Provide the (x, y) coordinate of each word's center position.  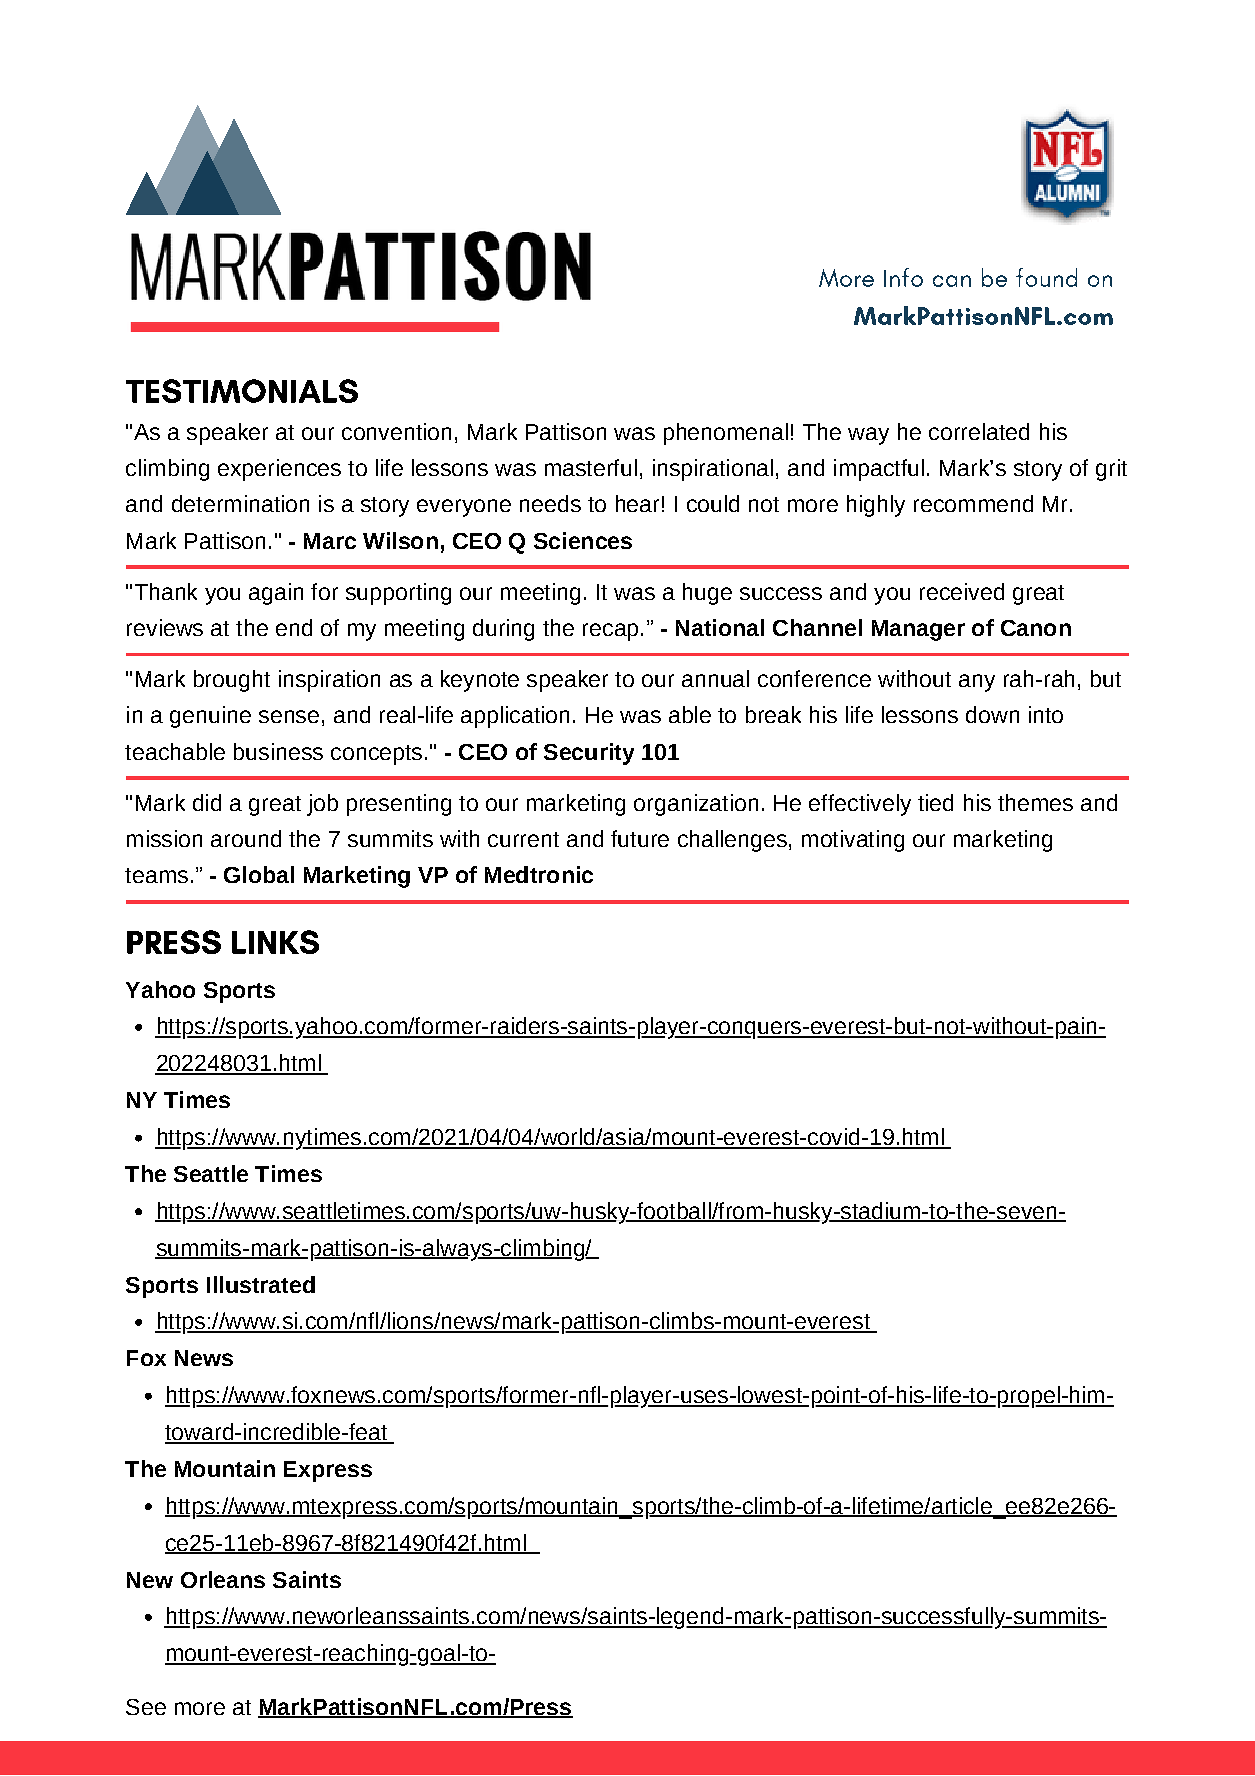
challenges (732, 841)
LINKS (275, 942)
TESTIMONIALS (242, 391)
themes (1035, 802)
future (640, 838)
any (977, 683)
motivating (853, 841)
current (523, 839)
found (1046, 277)
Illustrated (261, 1284)
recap (610, 632)
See (146, 1707)
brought (232, 681)
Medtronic (539, 874)
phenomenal (726, 434)
